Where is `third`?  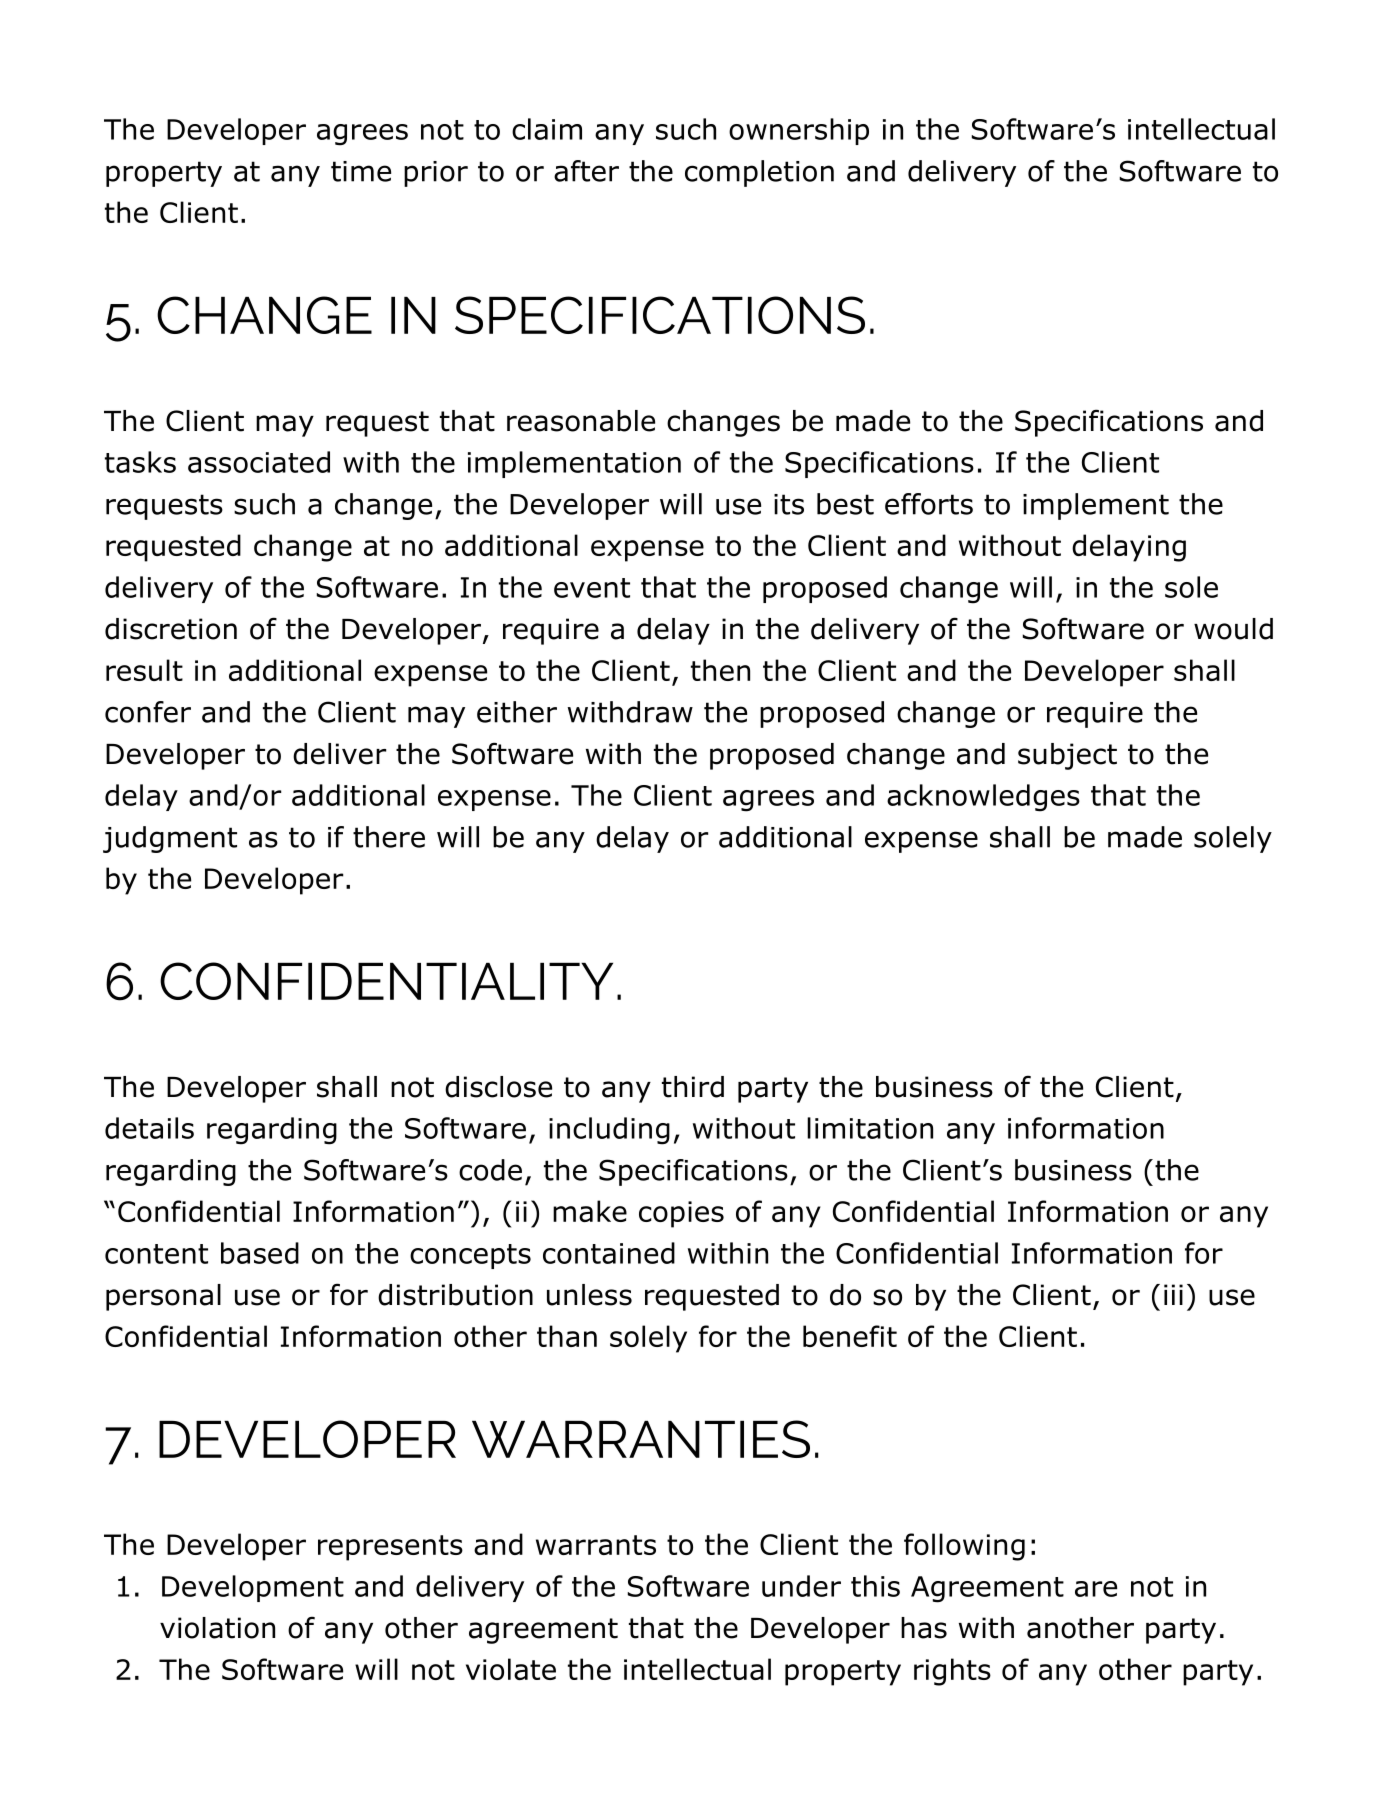 third is located at coordinates (693, 1087).
